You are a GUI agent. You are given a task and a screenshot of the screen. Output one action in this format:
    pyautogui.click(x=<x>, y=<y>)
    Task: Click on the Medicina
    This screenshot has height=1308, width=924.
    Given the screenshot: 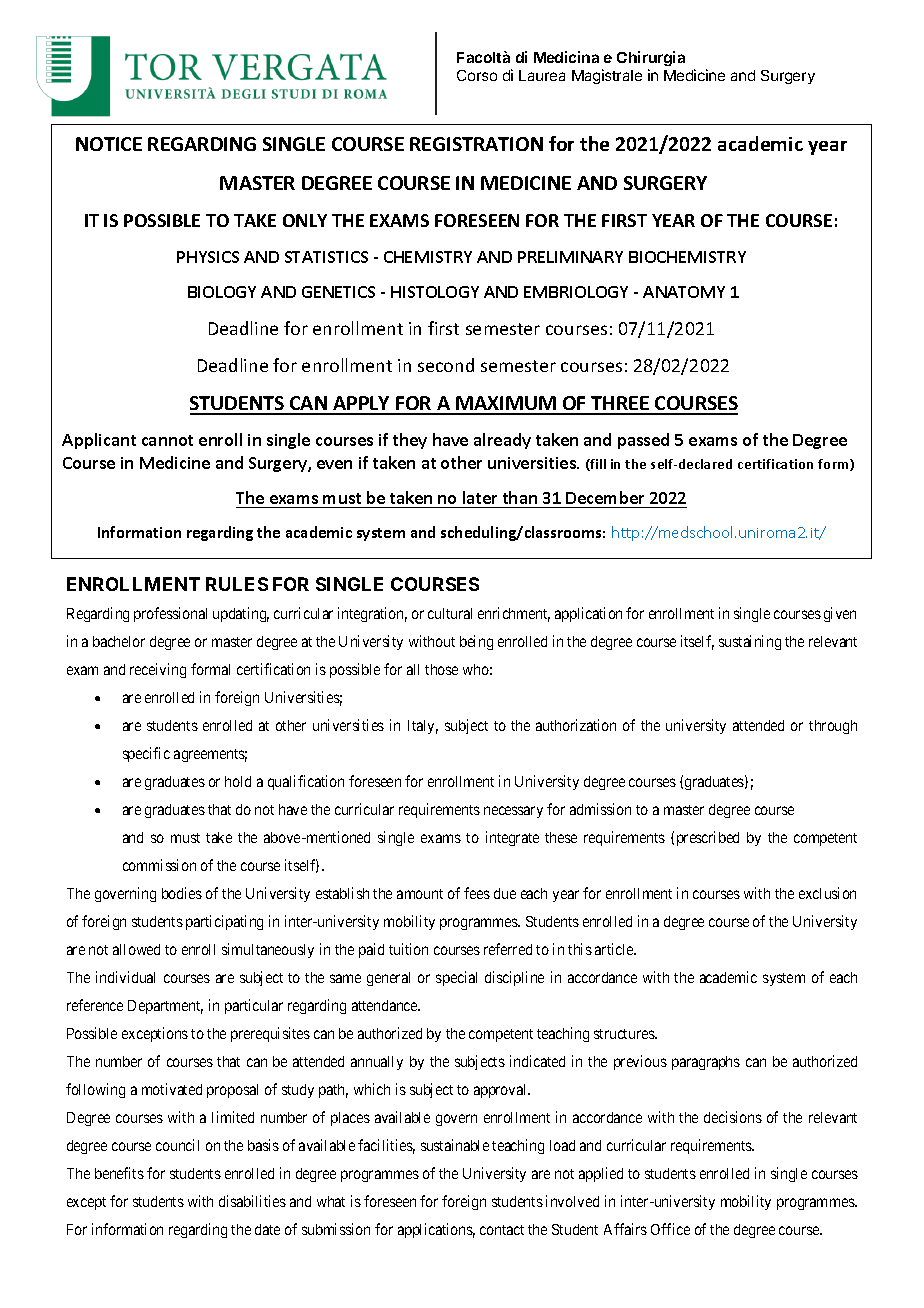 What is the action you would take?
    pyautogui.click(x=566, y=57)
